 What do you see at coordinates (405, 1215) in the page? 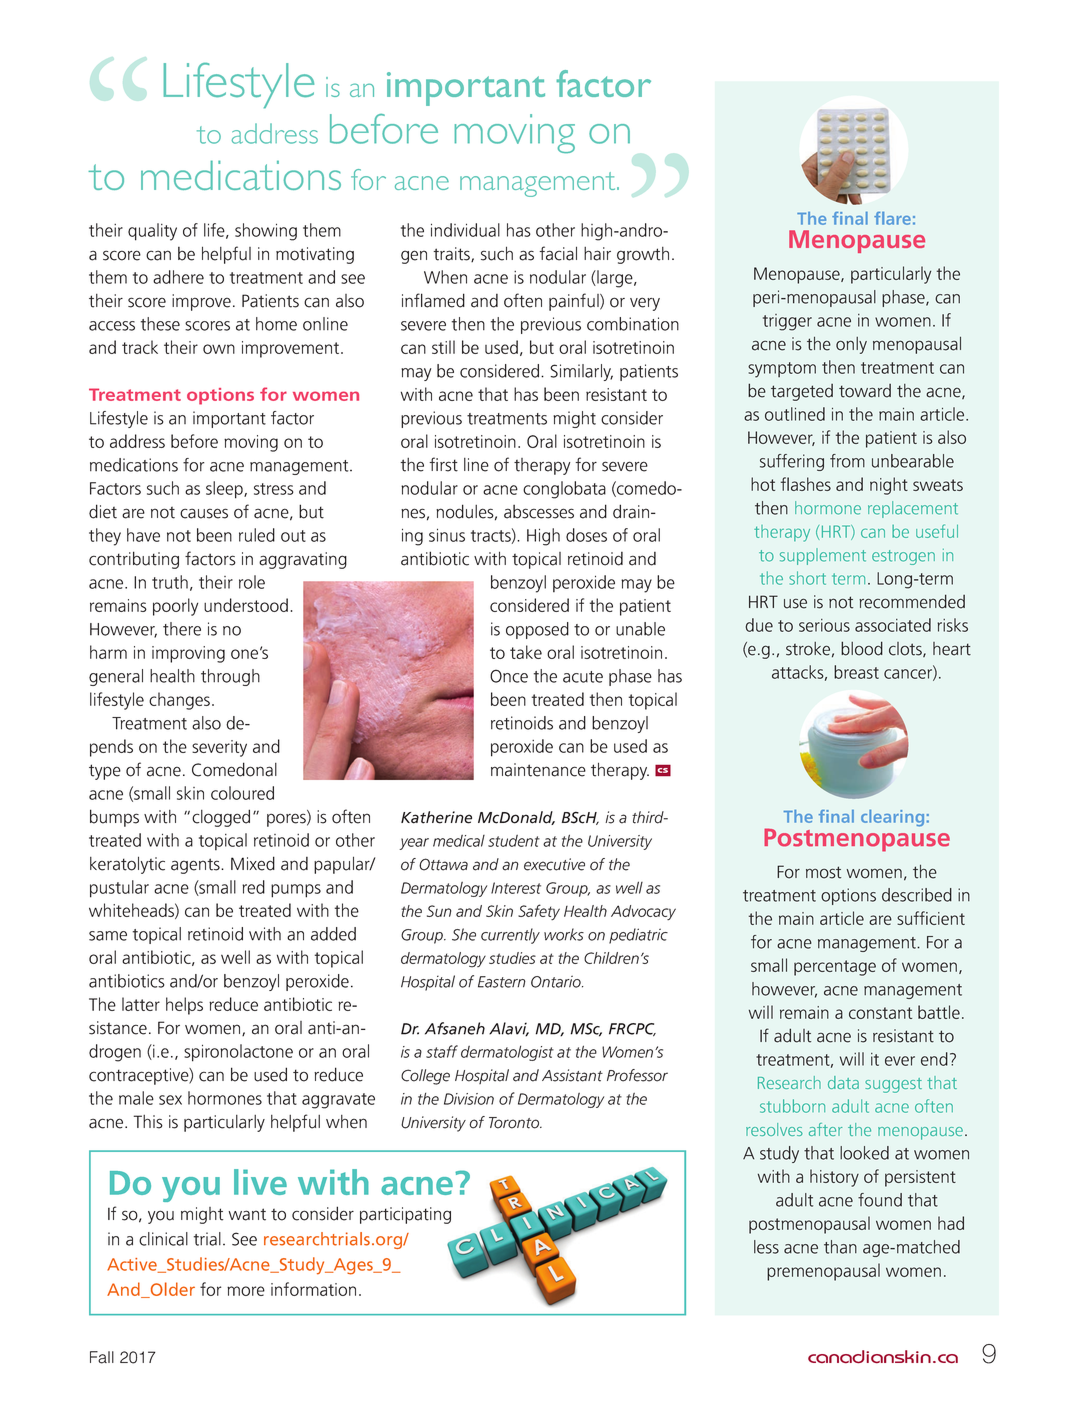
I see `participating` at bounding box center [405, 1215].
